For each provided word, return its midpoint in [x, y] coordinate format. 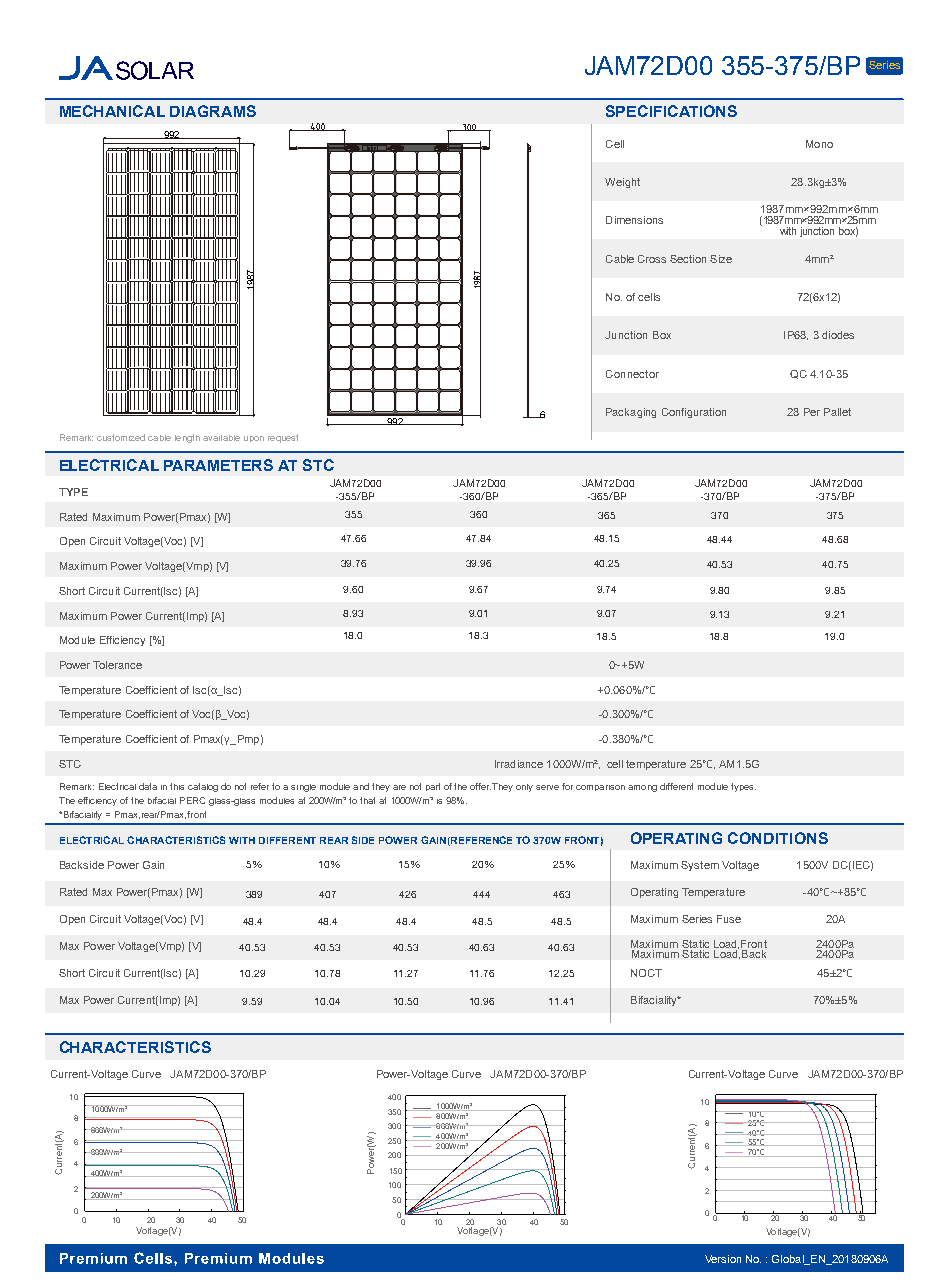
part [433, 787]
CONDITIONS [778, 838]
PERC [192, 800]
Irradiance [519, 764]
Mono [819, 144]
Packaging [631, 413]
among [642, 788]
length [187, 438]
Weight [622, 183]
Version [723, 1259]
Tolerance [117, 665]
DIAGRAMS [213, 111]
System [700, 866]
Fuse [729, 919]
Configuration [694, 413]
